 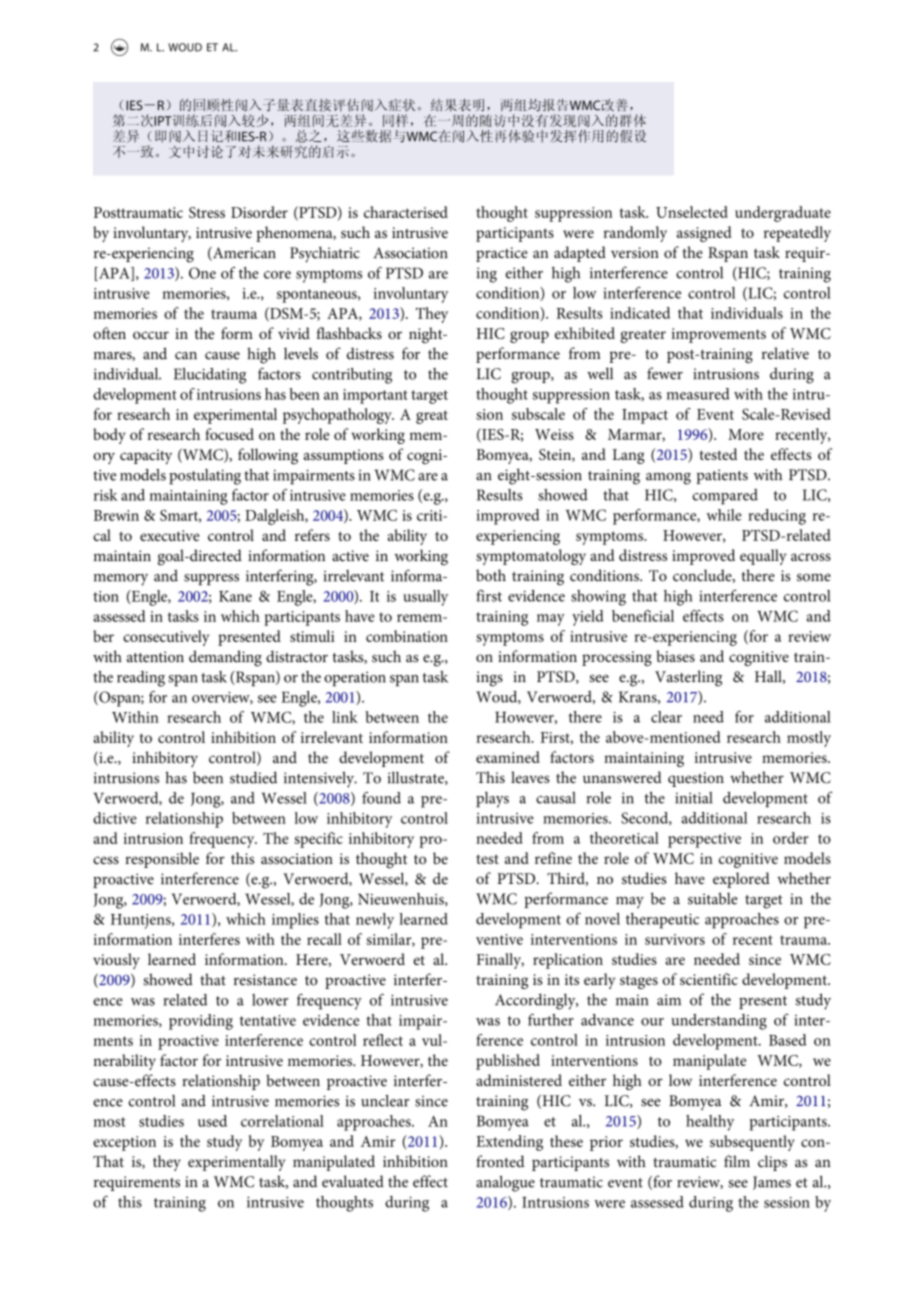 What do you see at coordinates (763, 557) in the screenshot?
I see `equally` at bounding box center [763, 557].
